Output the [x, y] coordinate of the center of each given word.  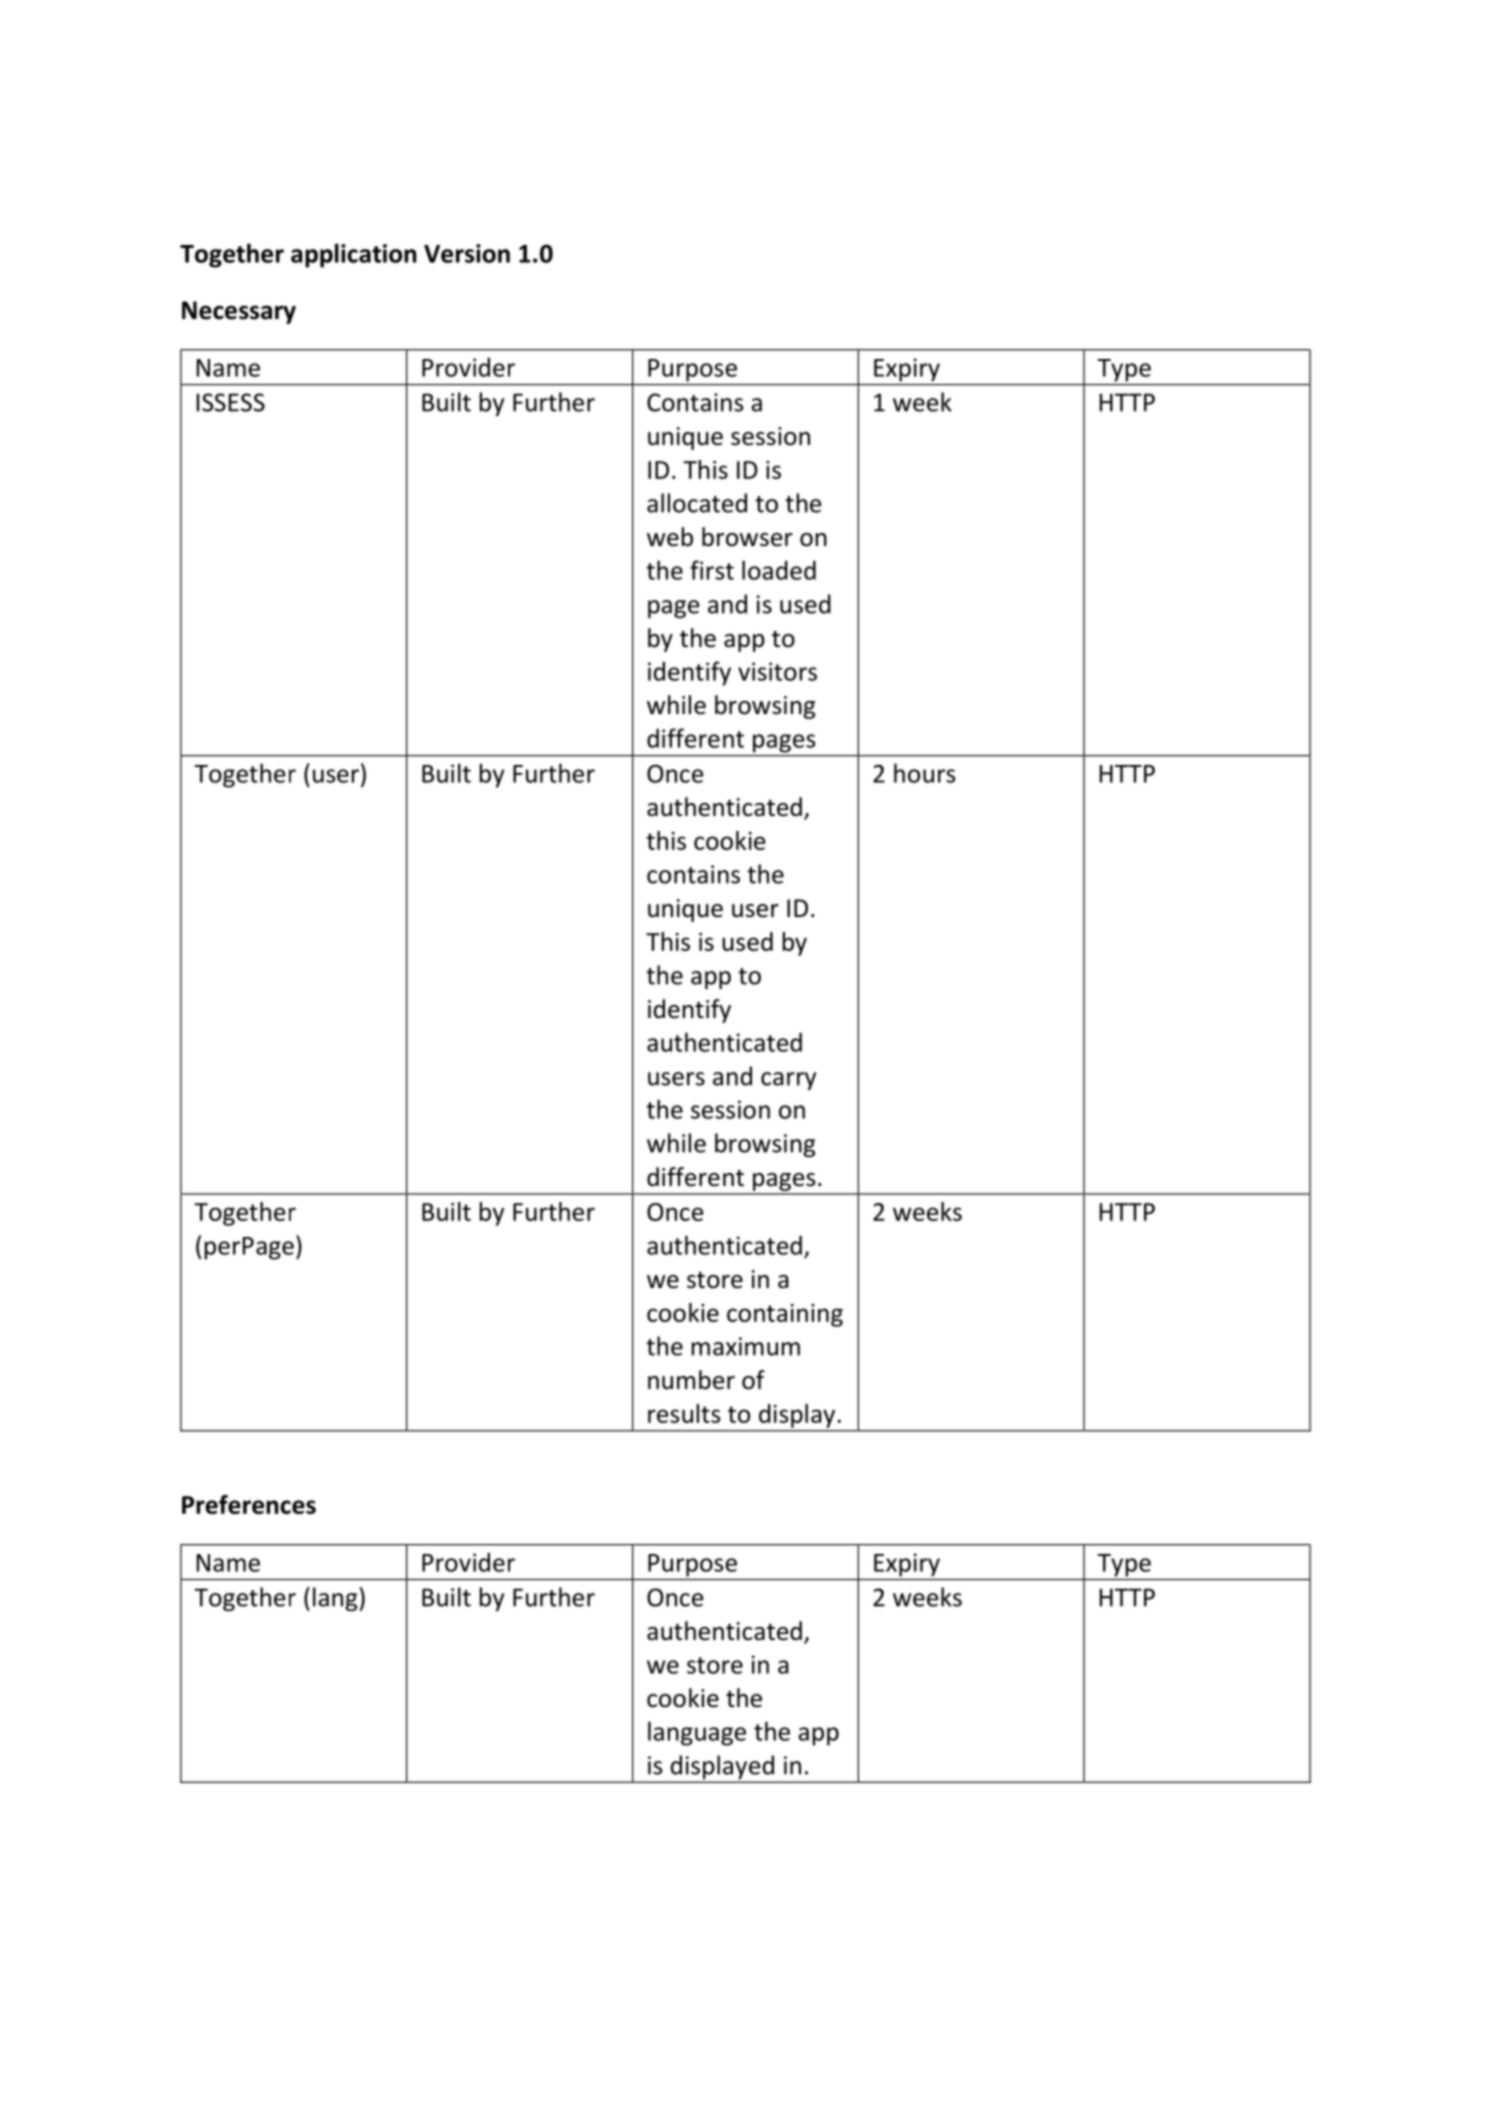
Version [467, 253]
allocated [697, 503]
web [670, 537]
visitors [777, 671]
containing [785, 1315]
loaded [779, 570]
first [712, 570]
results [684, 1413]
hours [924, 773]
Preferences [249, 1504]
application [354, 255]
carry [788, 1081]
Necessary [239, 312]
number [691, 1380]
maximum [746, 1346]
